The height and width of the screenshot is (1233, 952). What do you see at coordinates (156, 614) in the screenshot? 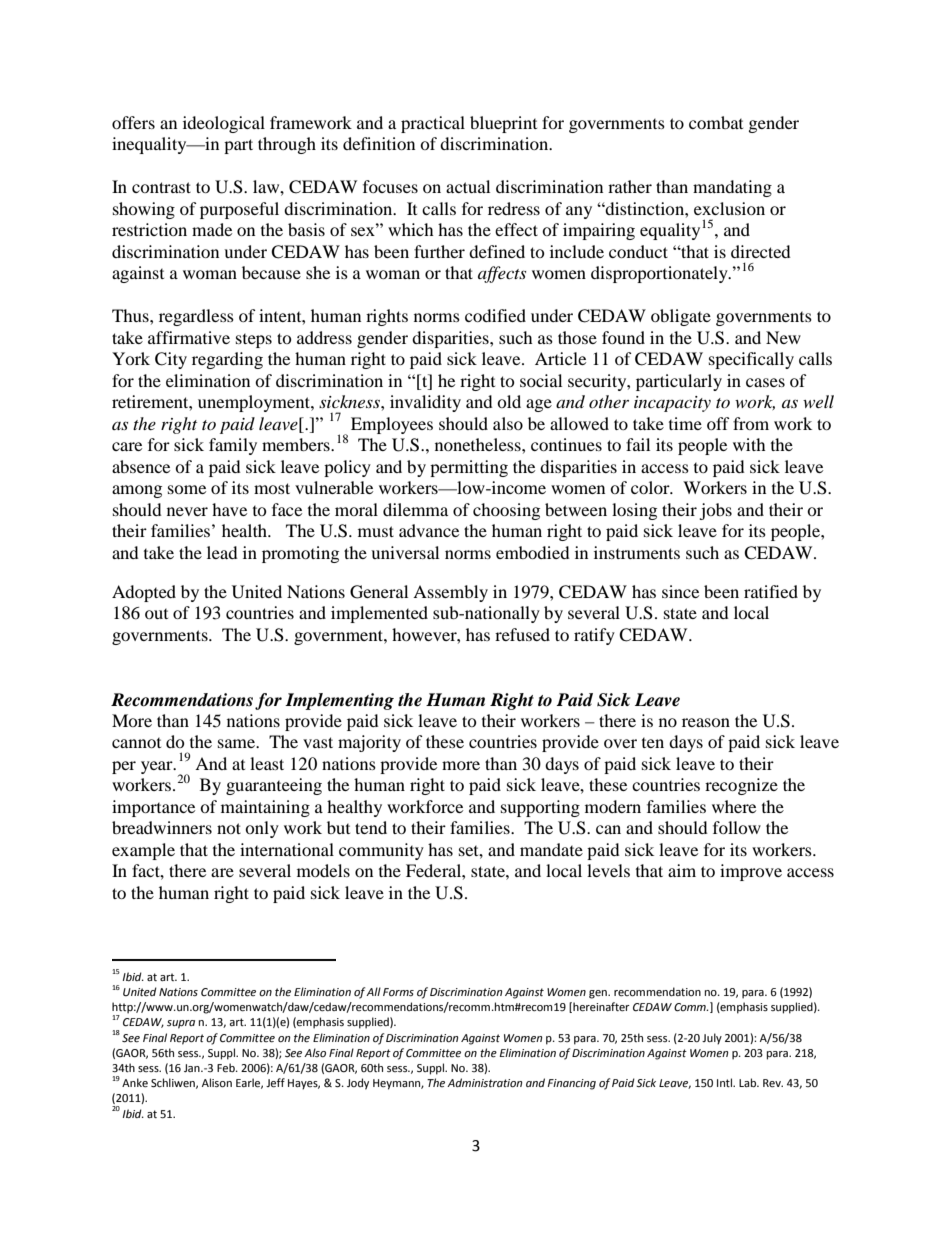
I see `out` at bounding box center [156, 614].
